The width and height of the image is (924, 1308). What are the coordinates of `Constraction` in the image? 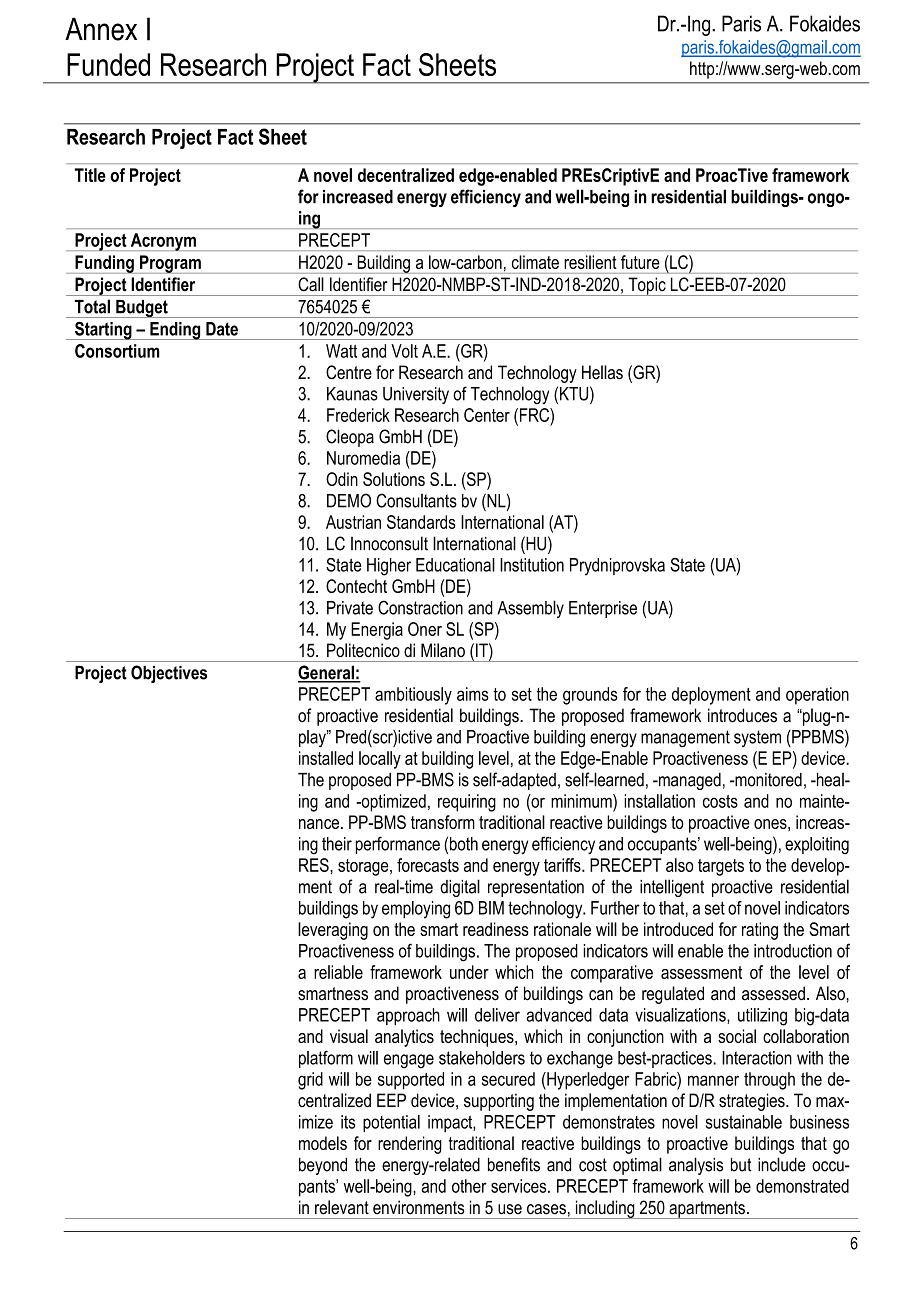 It's located at (420, 607).
